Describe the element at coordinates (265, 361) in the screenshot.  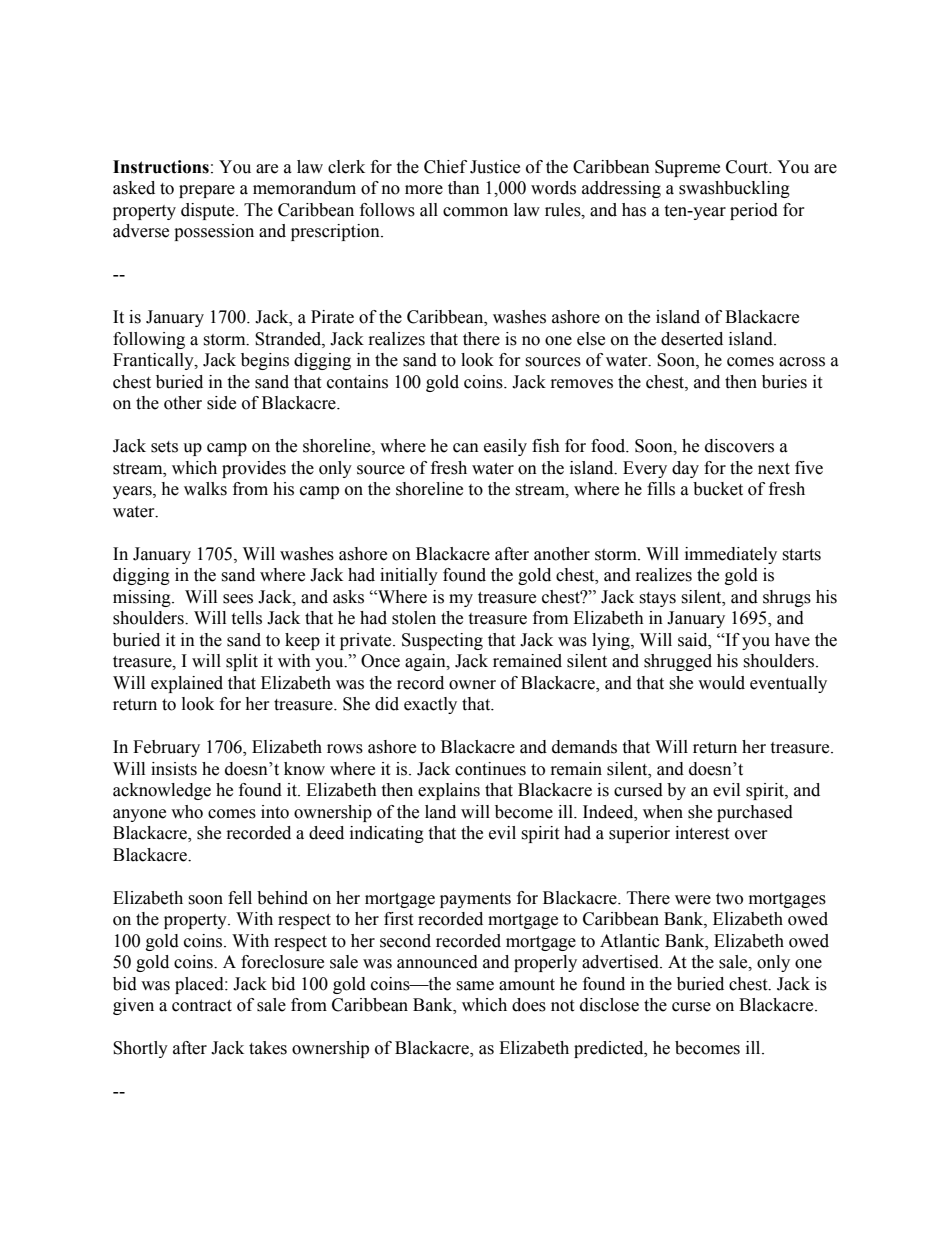
I see `begins` at that location.
